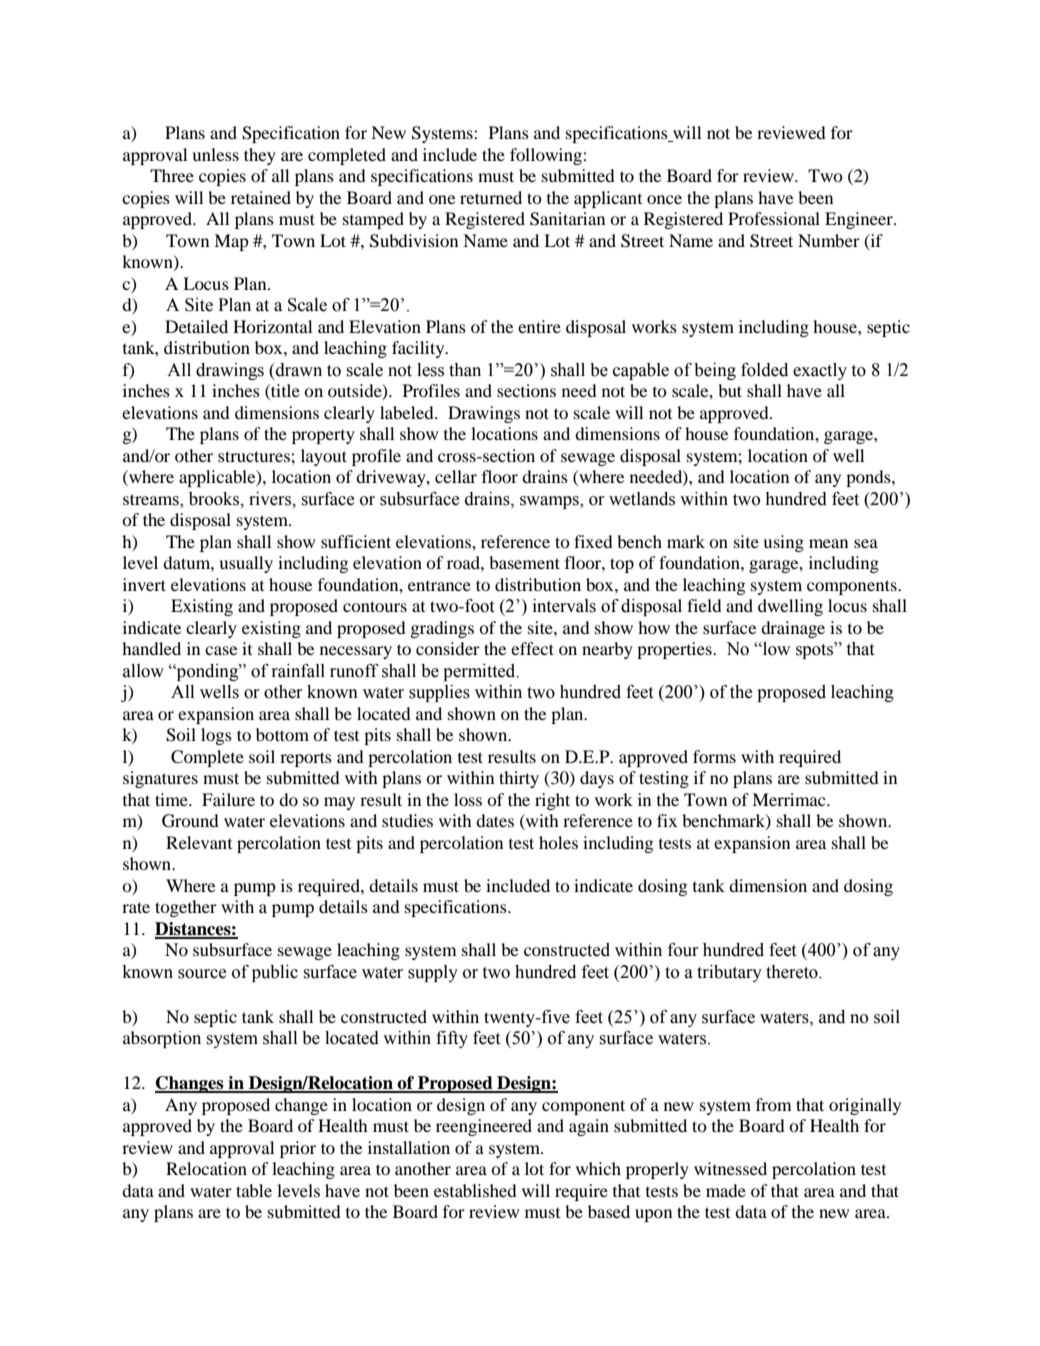 The width and height of the document is (1040, 1346). What do you see at coordinates (298, 370) in the document?
I see `drawn` at bounding box center [298, 370].
